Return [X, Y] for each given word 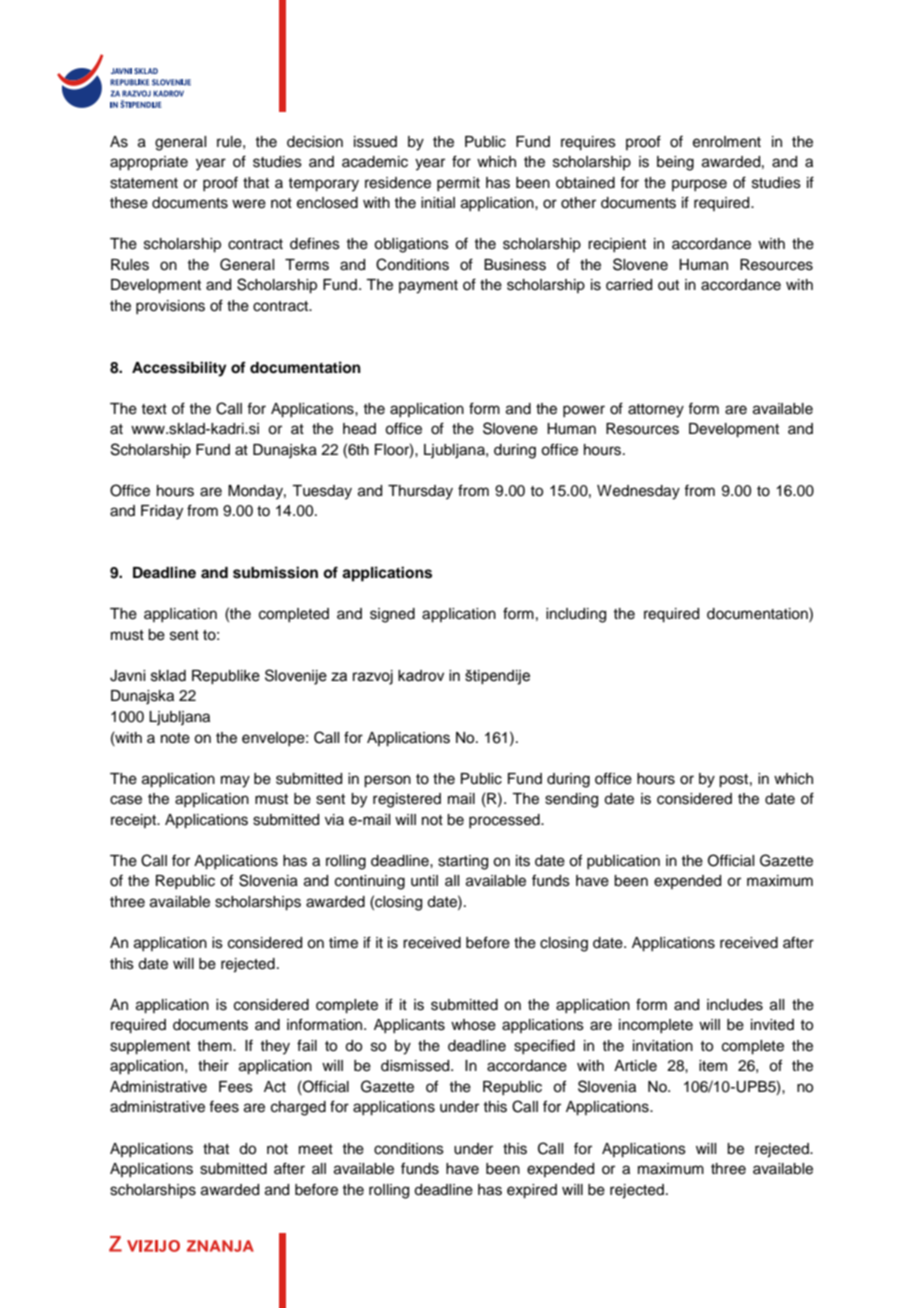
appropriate [149, 163]
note [175, 738]
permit [458, 184]
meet [316, 1149]
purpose [699, 185]
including [576, 615]
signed [392, 615]
